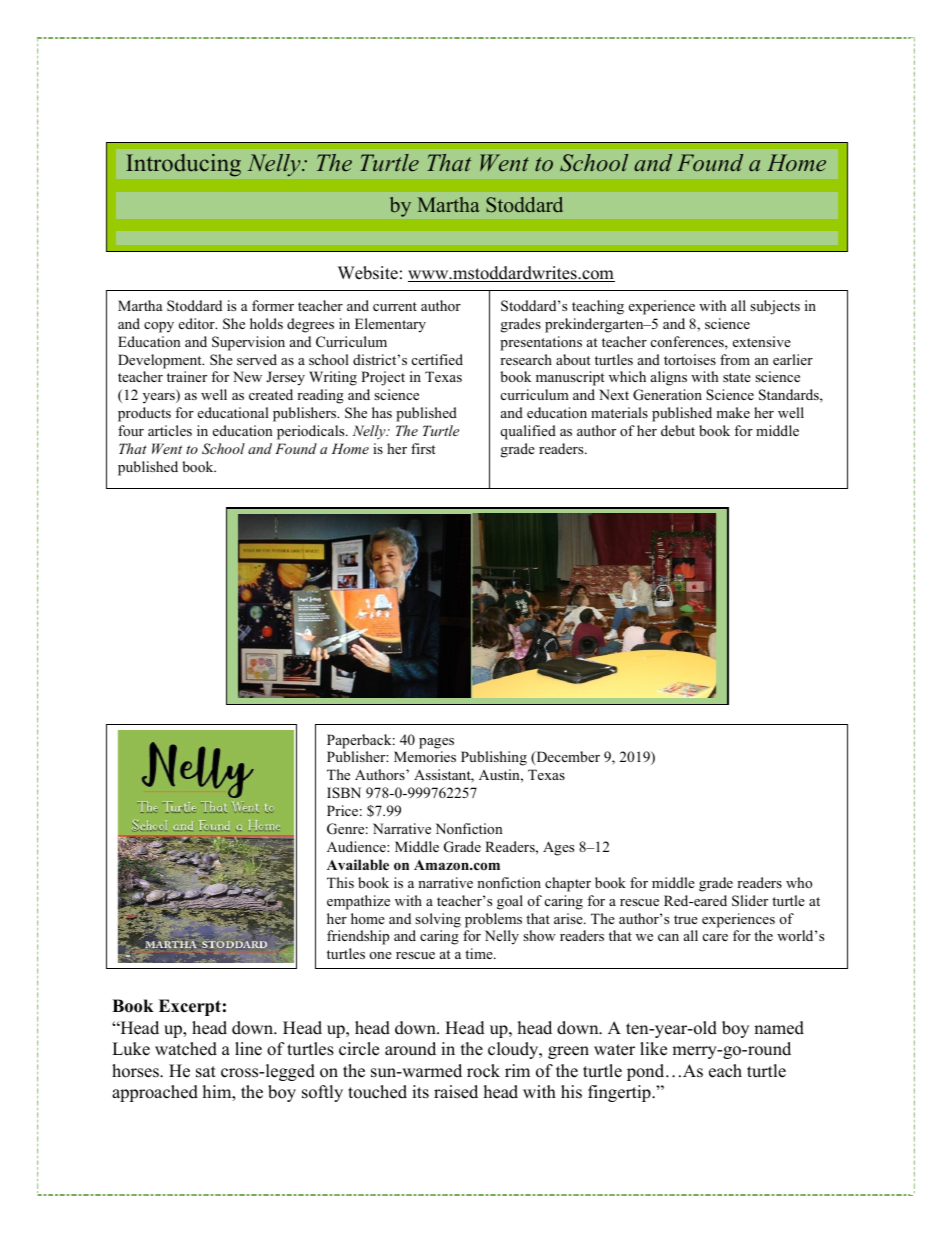 The image size is (952, 1233). What do you see at coordinates (206, 1072) in the screenshot?
I see `sat` at bounding box center [206, 1072].
